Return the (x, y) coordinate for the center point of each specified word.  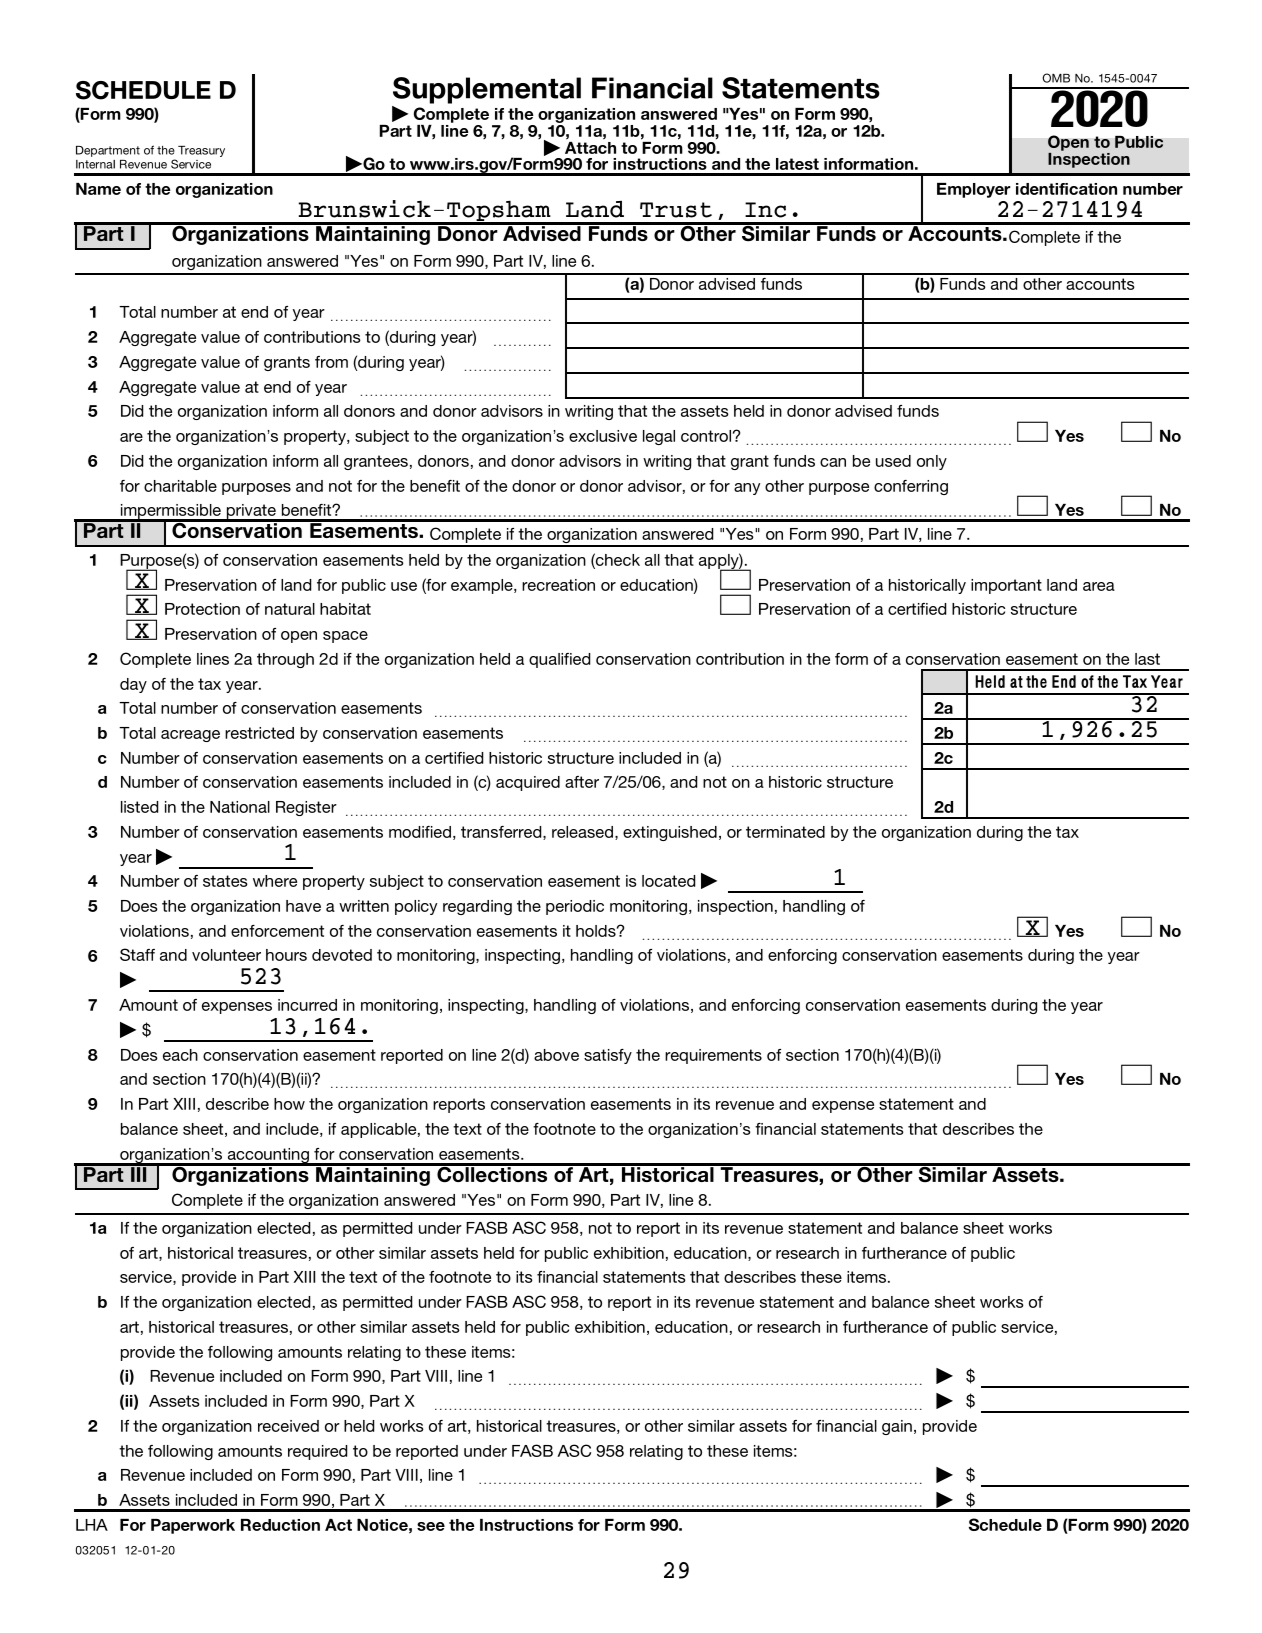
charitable (180, 486)
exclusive (603, 436)
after (582, 782)
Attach (590, 146)
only (932, 462)
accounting (268, 1157)
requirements (713, 1056)
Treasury (201, 151)
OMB (1056, 78)
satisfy (608, 1056)
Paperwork (193, 1526)
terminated (785, 832)
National (240, 807)
